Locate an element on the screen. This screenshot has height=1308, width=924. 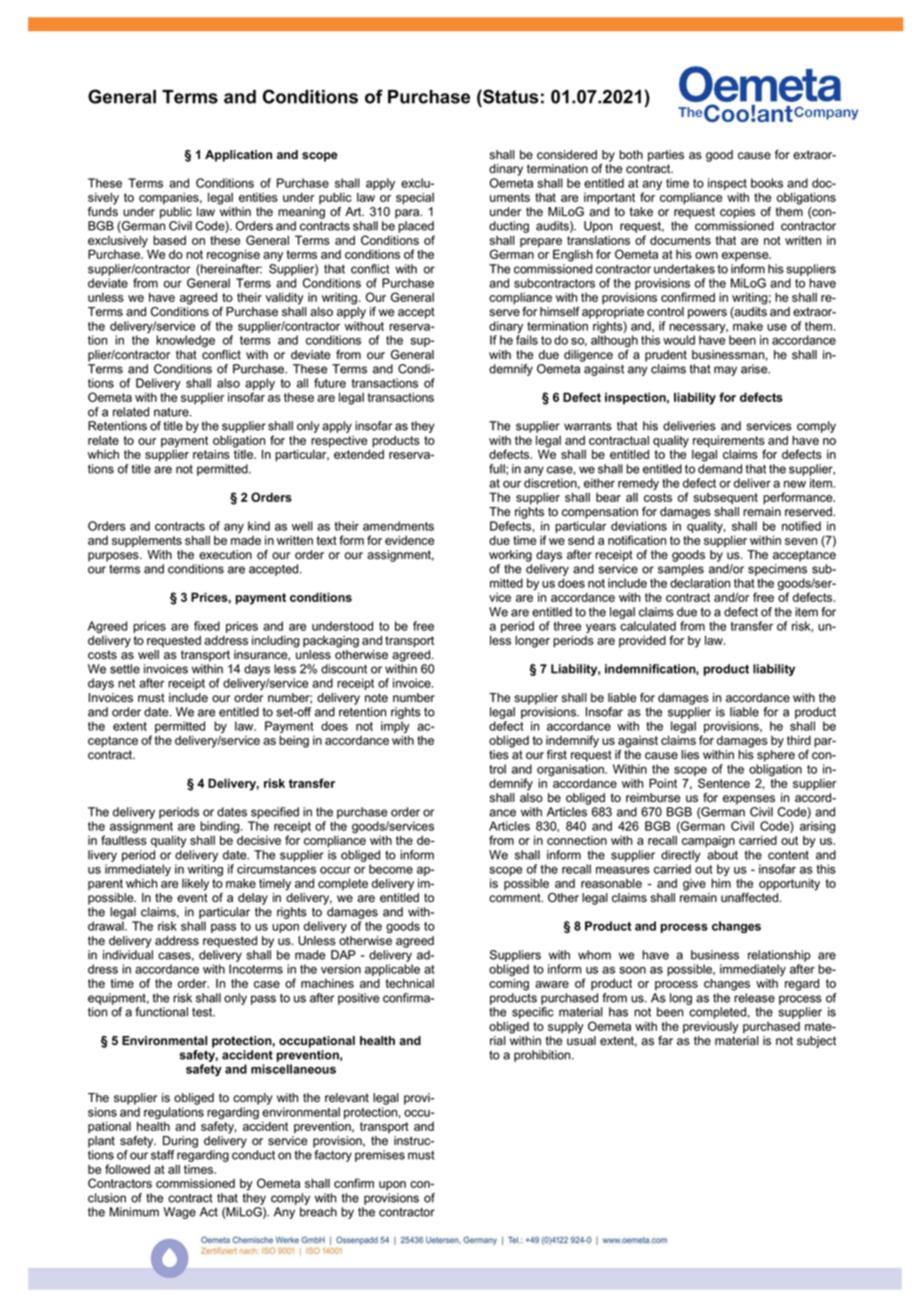
evidence is located at coordinates (409, 540).
